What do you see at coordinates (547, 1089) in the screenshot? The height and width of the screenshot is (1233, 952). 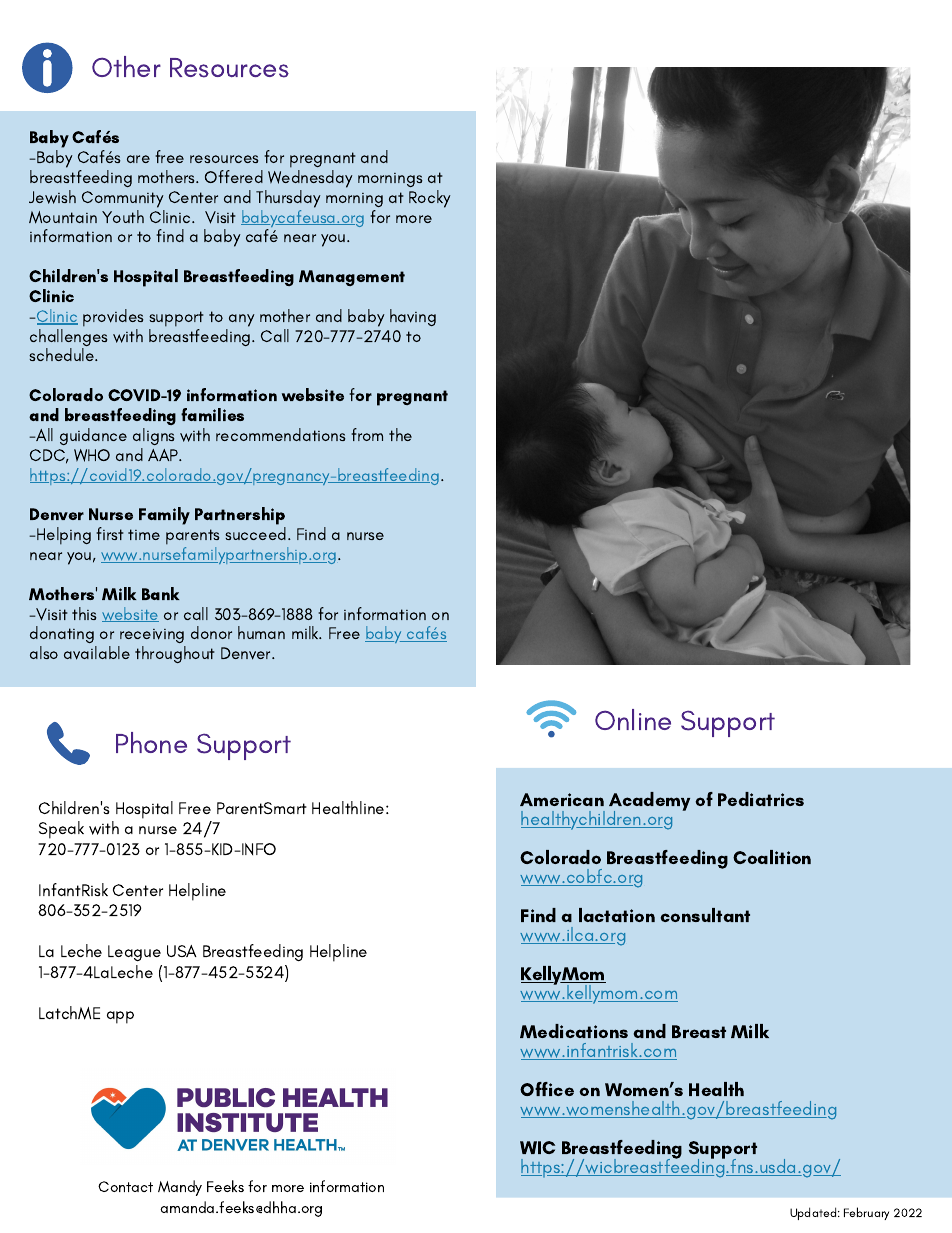 I see `Office` at bounding box center [547, 1089].
